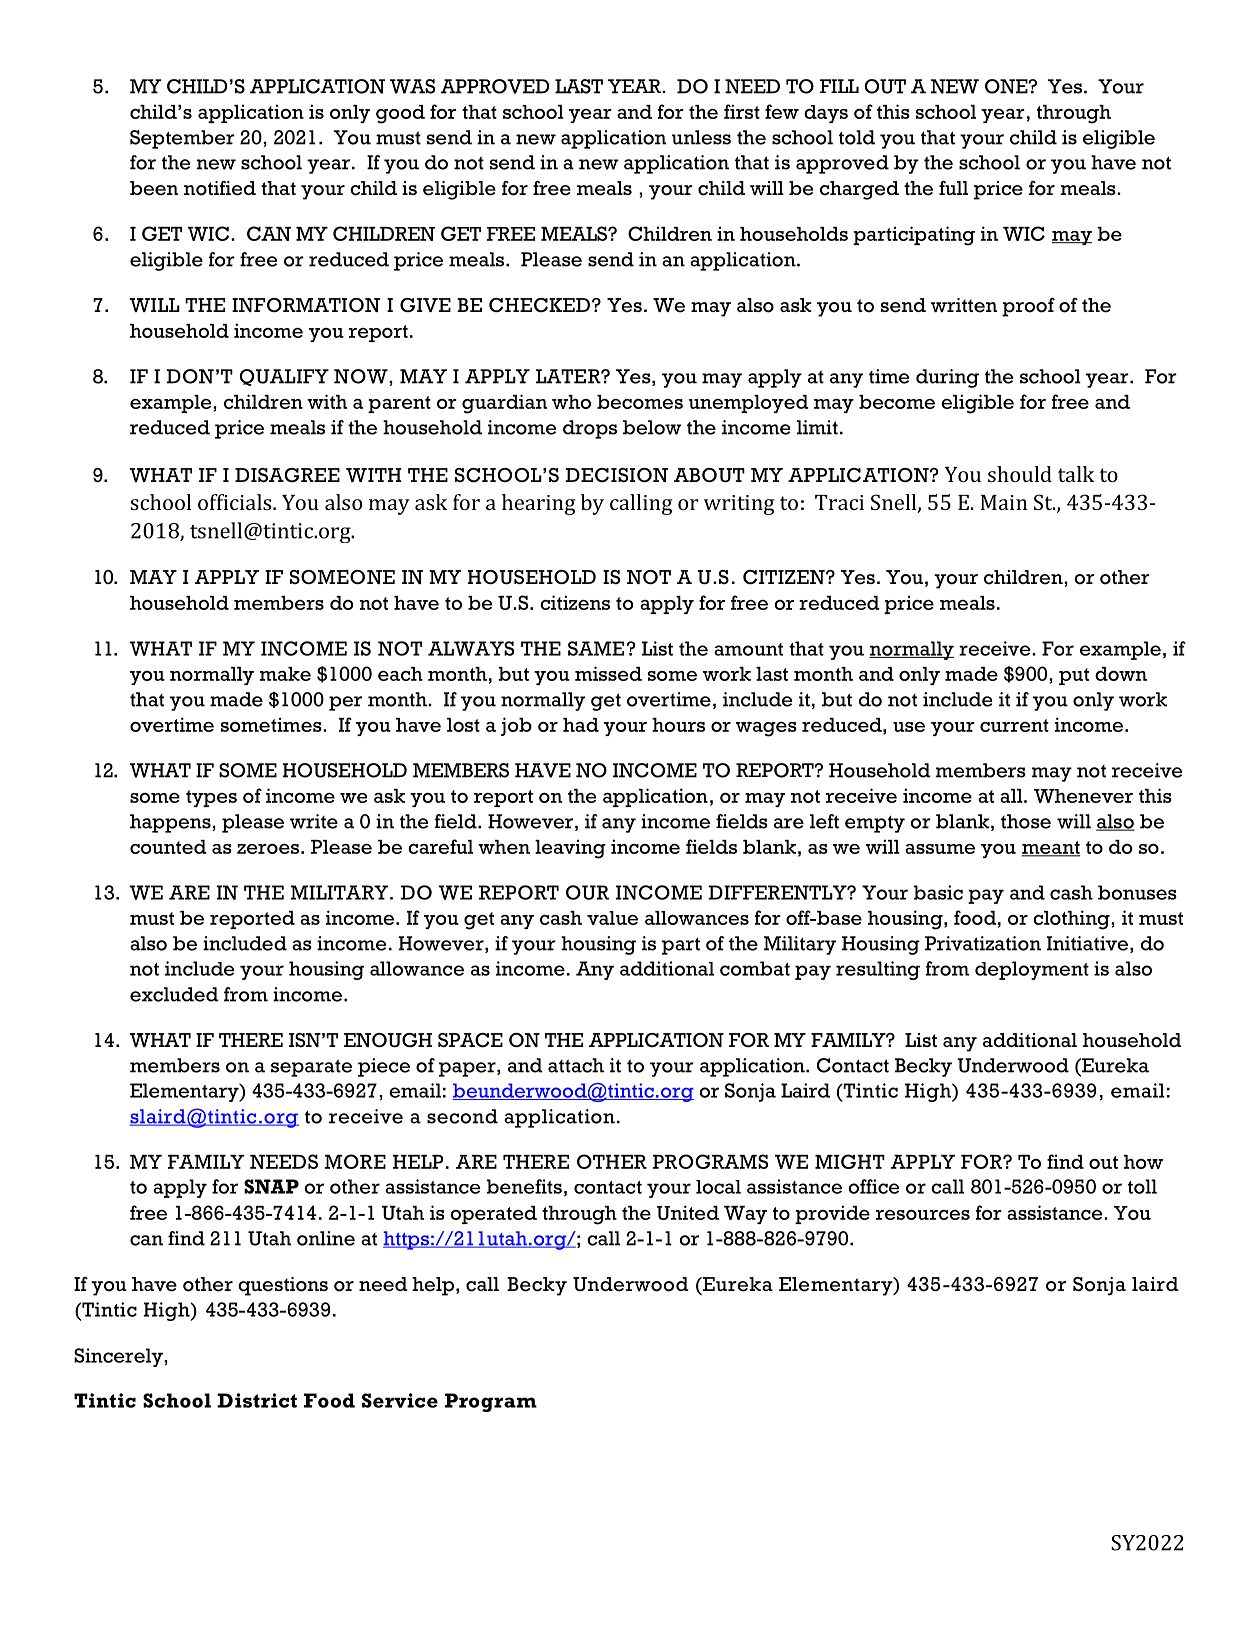 Image resolution: width=1259 pixels, height=1629 pixels. Describe the element at coordinates (576, 1065) in the page. I see `attach` at that location.
